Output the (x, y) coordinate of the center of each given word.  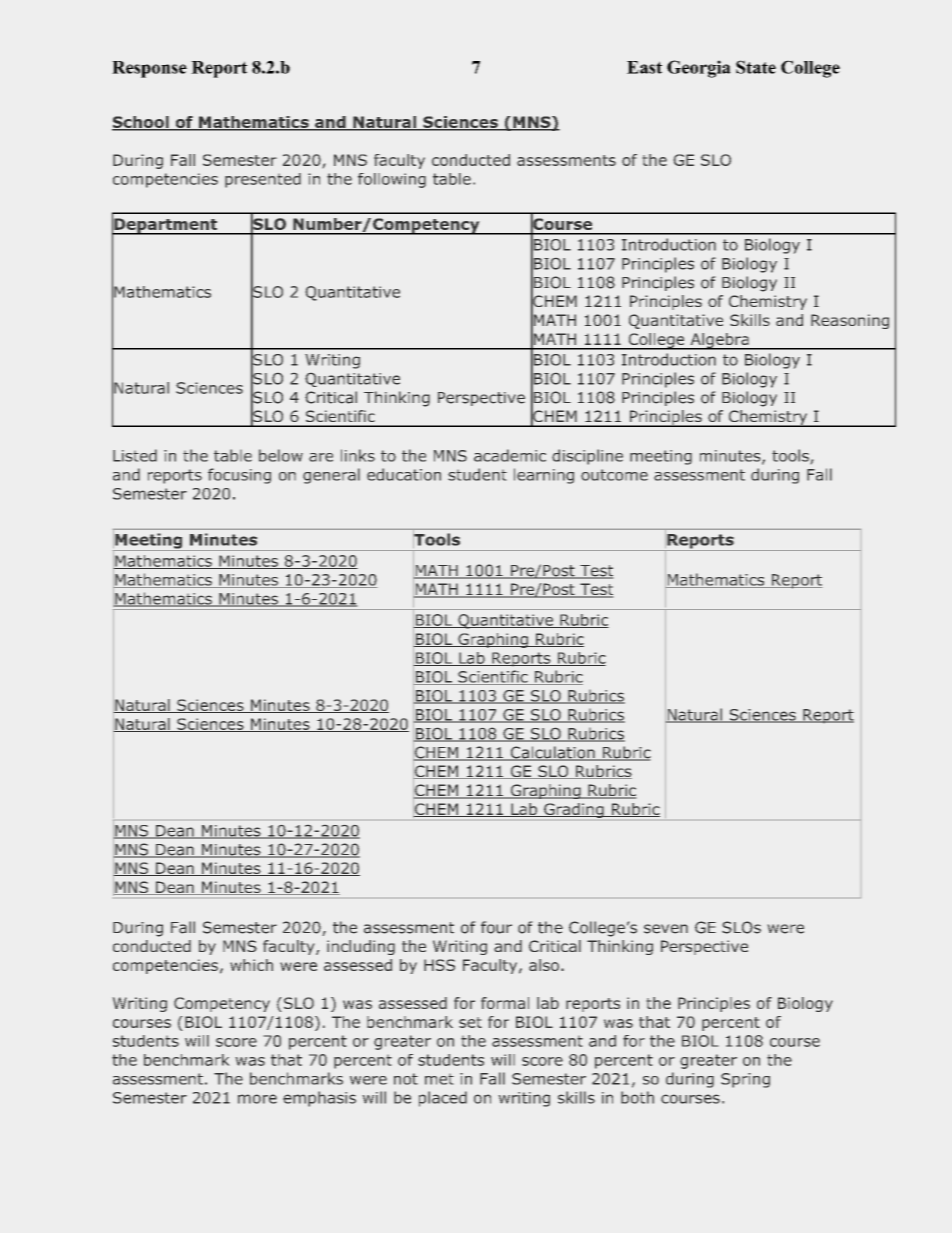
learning (544, 476)
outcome (614, 475)
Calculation (552, 753)
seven (666, 929)
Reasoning (850, 321)
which (251, 965)
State (756, 67)
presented (263, 180)
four (496, 927)
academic (510, 455)
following (392, 180)
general (331, 476)
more (257, 1099)
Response (149, 69)
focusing (239, 476)
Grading (574, 810)
